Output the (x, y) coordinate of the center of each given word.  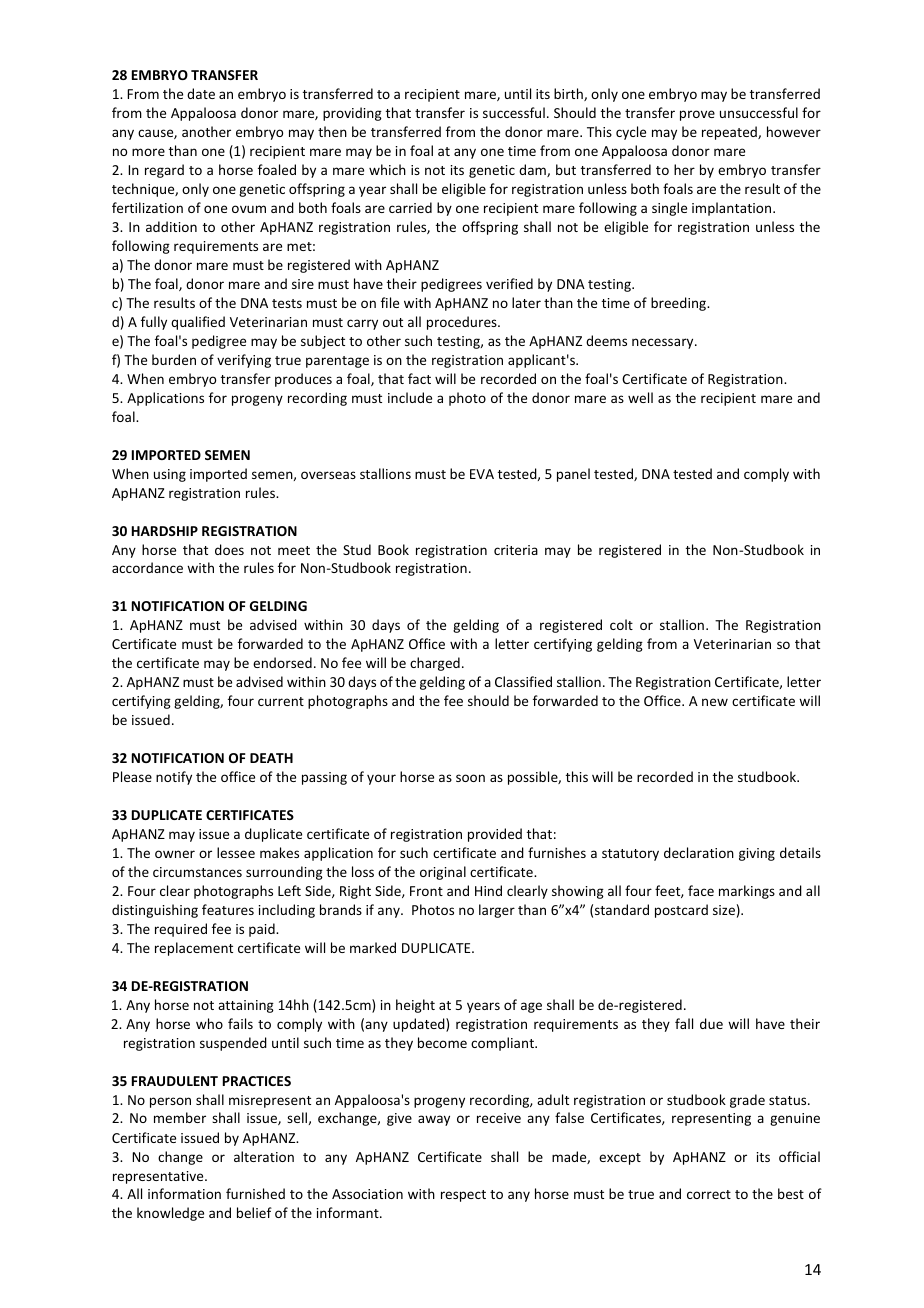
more (148, 152)
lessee (236, 852)
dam (533, 170)
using (170, 475)
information (184, 1193)
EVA (482, 474)
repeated (730, 133)
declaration (699, 852)
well (640, 397)
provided (495, 835)
